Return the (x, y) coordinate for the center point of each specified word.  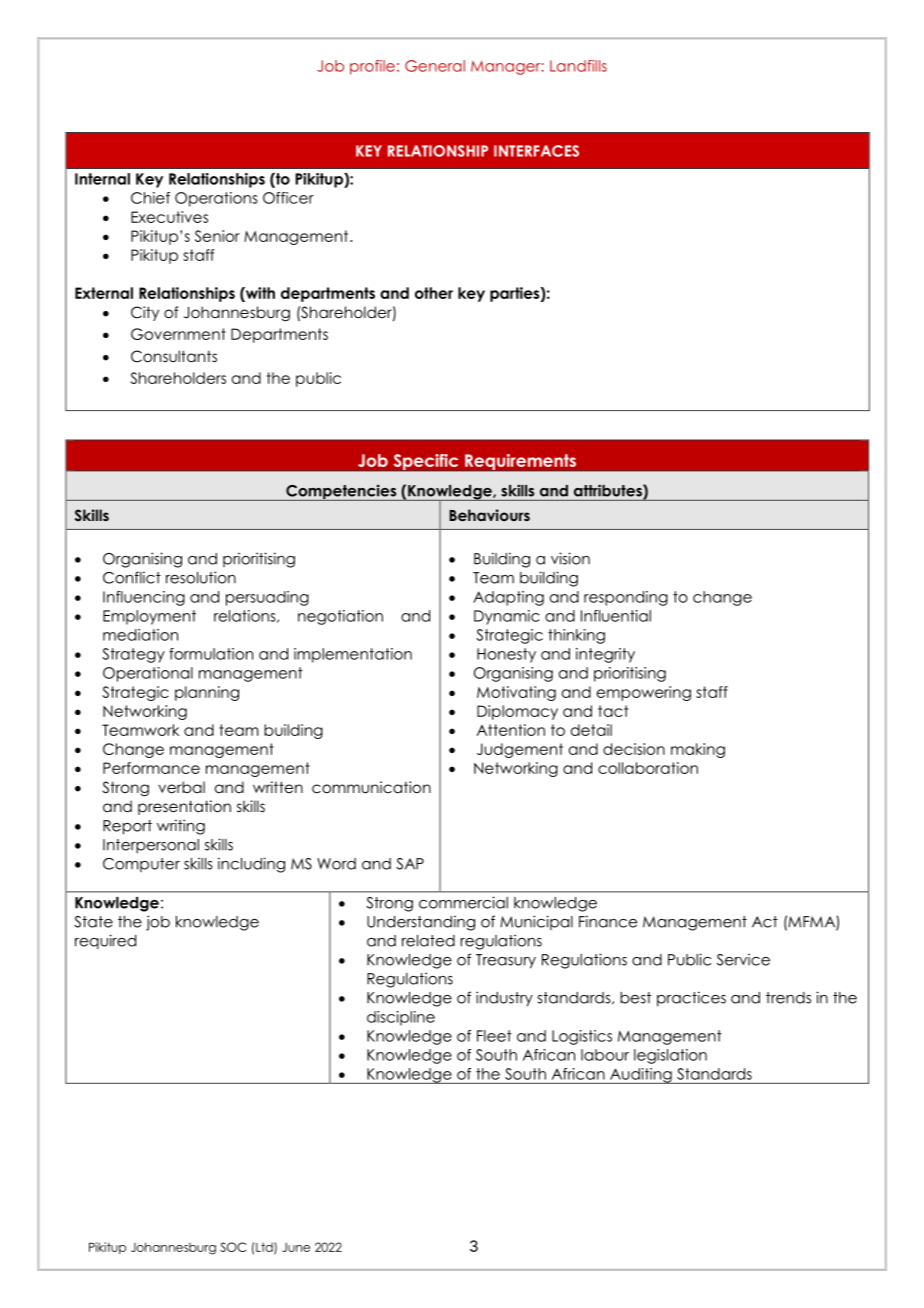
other (434, 293)
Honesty (506, 655)
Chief (150, 198)
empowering (644, 693)
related (428, 941)
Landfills (578, 66)
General (435, 66)
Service (743, 960)
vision (570, 558)
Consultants (174, 356)
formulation (211, 654)
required (105, 941)
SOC (233, 1247)
